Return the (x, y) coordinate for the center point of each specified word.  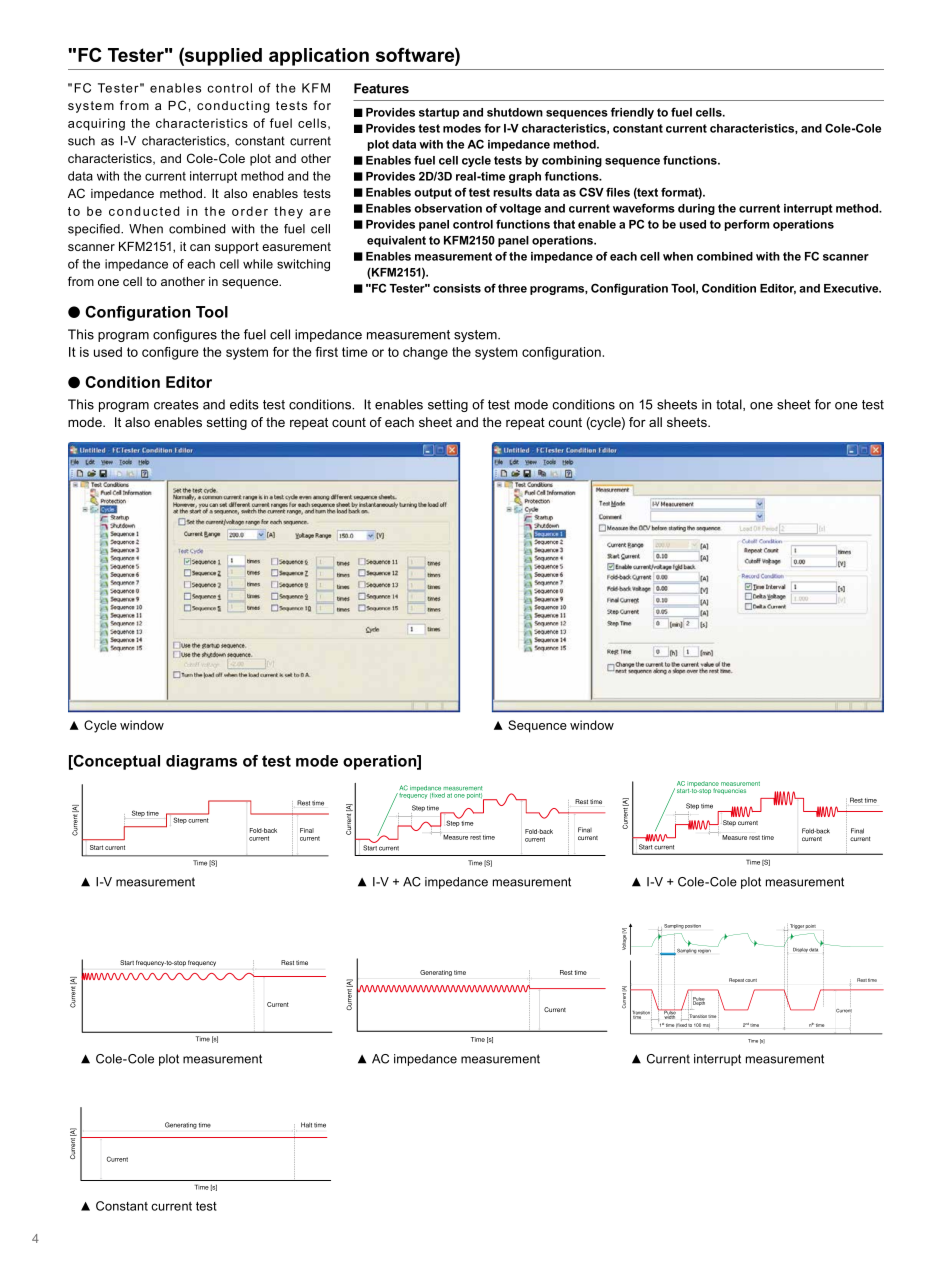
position (693, 926)
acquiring (96, 124)
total (730, 405)
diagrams (201, 762)
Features (381, 88)
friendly (632, 113)
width (670, 1016)
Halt (306, 1125)
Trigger (797, 926)
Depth (699, 1002)
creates (176, 405)
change (425, 353)
